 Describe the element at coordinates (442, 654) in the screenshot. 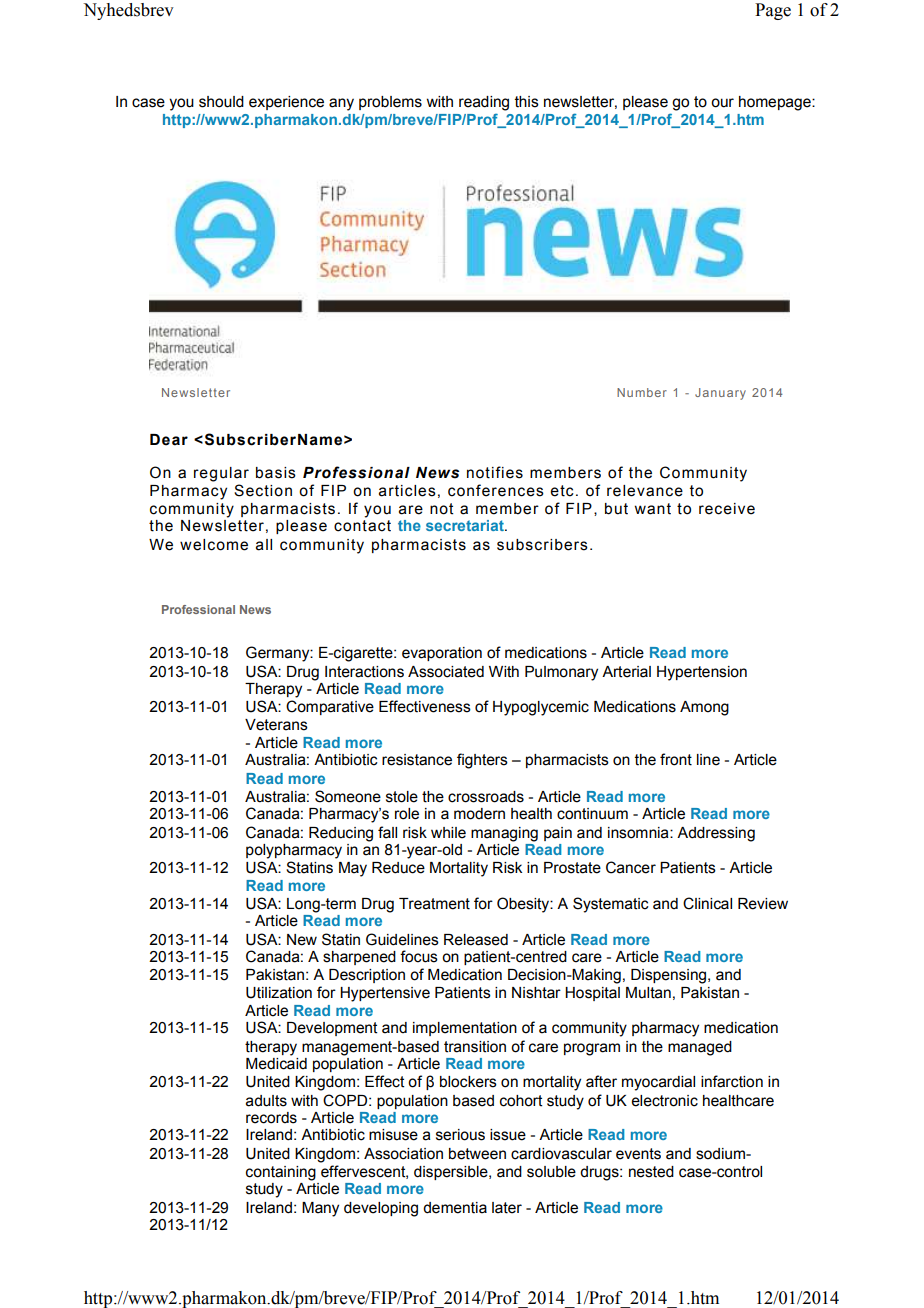

I see `evaporation` at that location.
